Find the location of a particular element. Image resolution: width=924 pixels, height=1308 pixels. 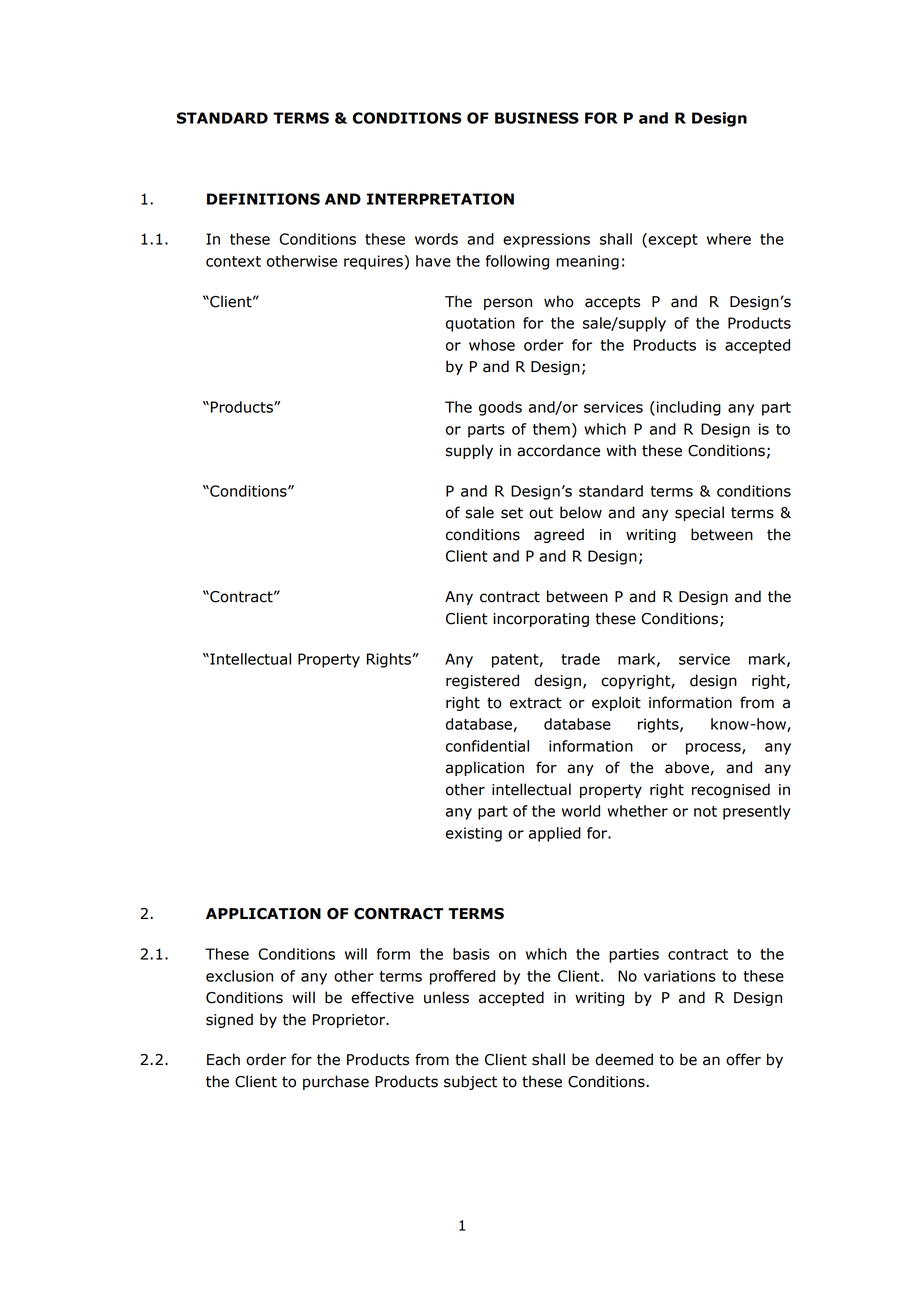

purchase is located at coordinates (336, 1082).
